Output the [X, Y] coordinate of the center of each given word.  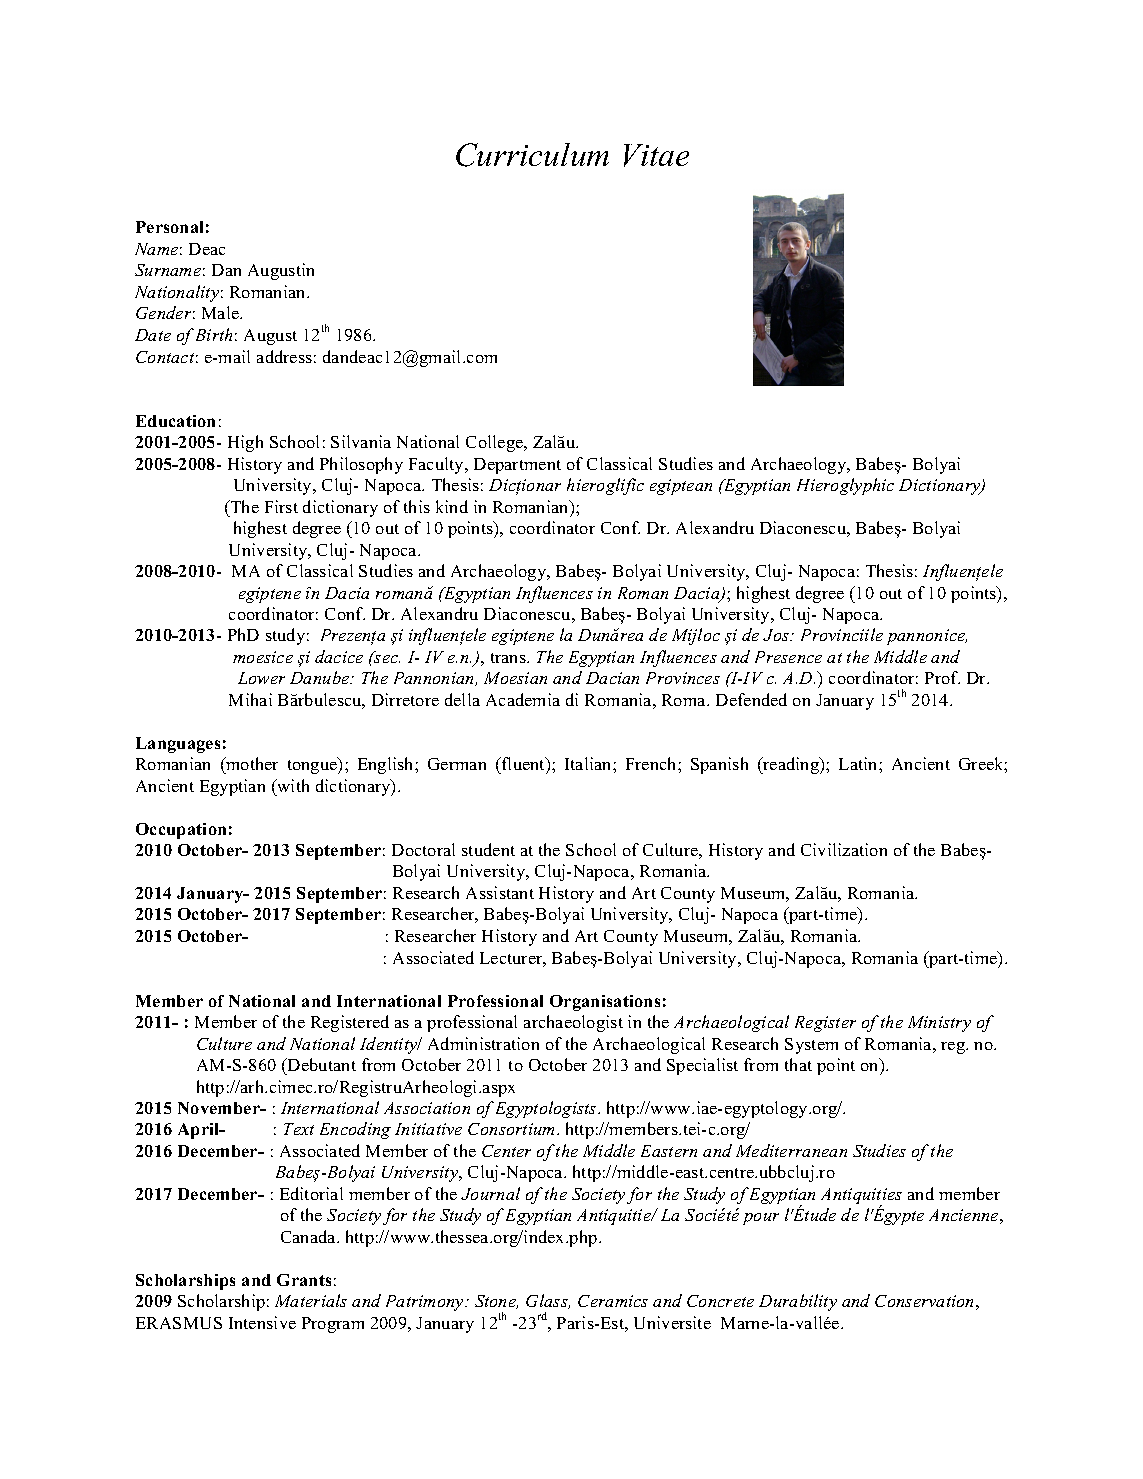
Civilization [844, 849]
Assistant [500, 892]
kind [452, 506]
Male [221, 312]
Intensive [262, 1322]
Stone [496, 1302]
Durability [798, 1302]
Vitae [656, 155]
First [281, 506]
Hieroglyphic [845, 486]
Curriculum [532, 155]
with [292, 785]
